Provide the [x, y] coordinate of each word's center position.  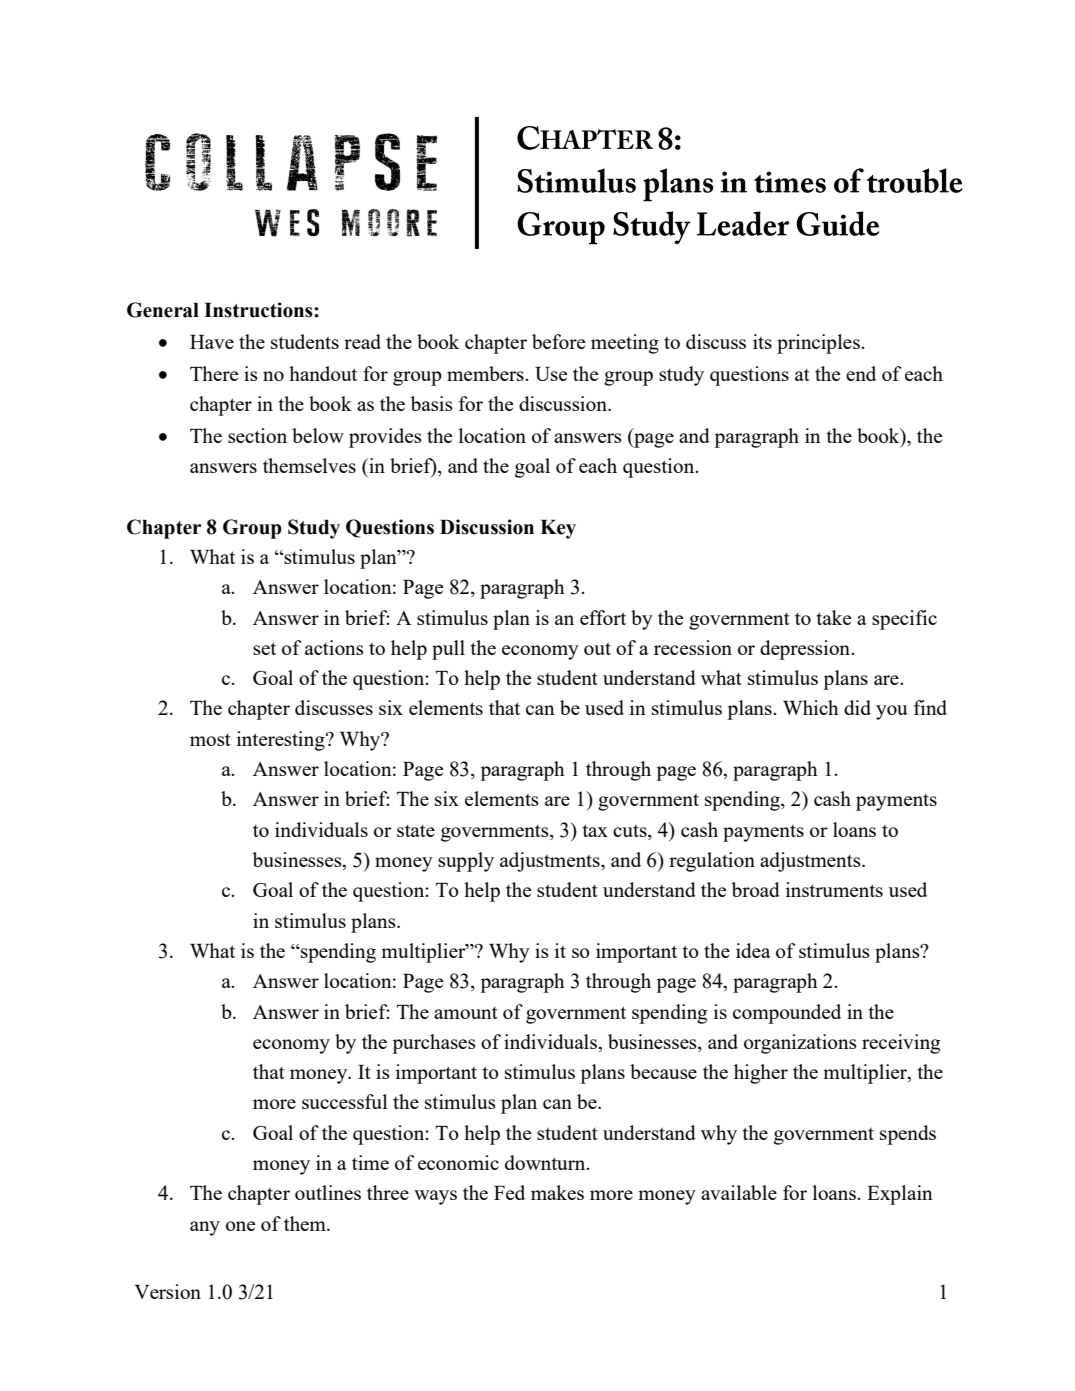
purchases [434, 1044]
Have [212, 342]
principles [819, 344]
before [558, 341]
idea [753, 950]
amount [466, 1013]
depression [806, 650]
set [264, 648]
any [205, 1228]
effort [603, 617]
